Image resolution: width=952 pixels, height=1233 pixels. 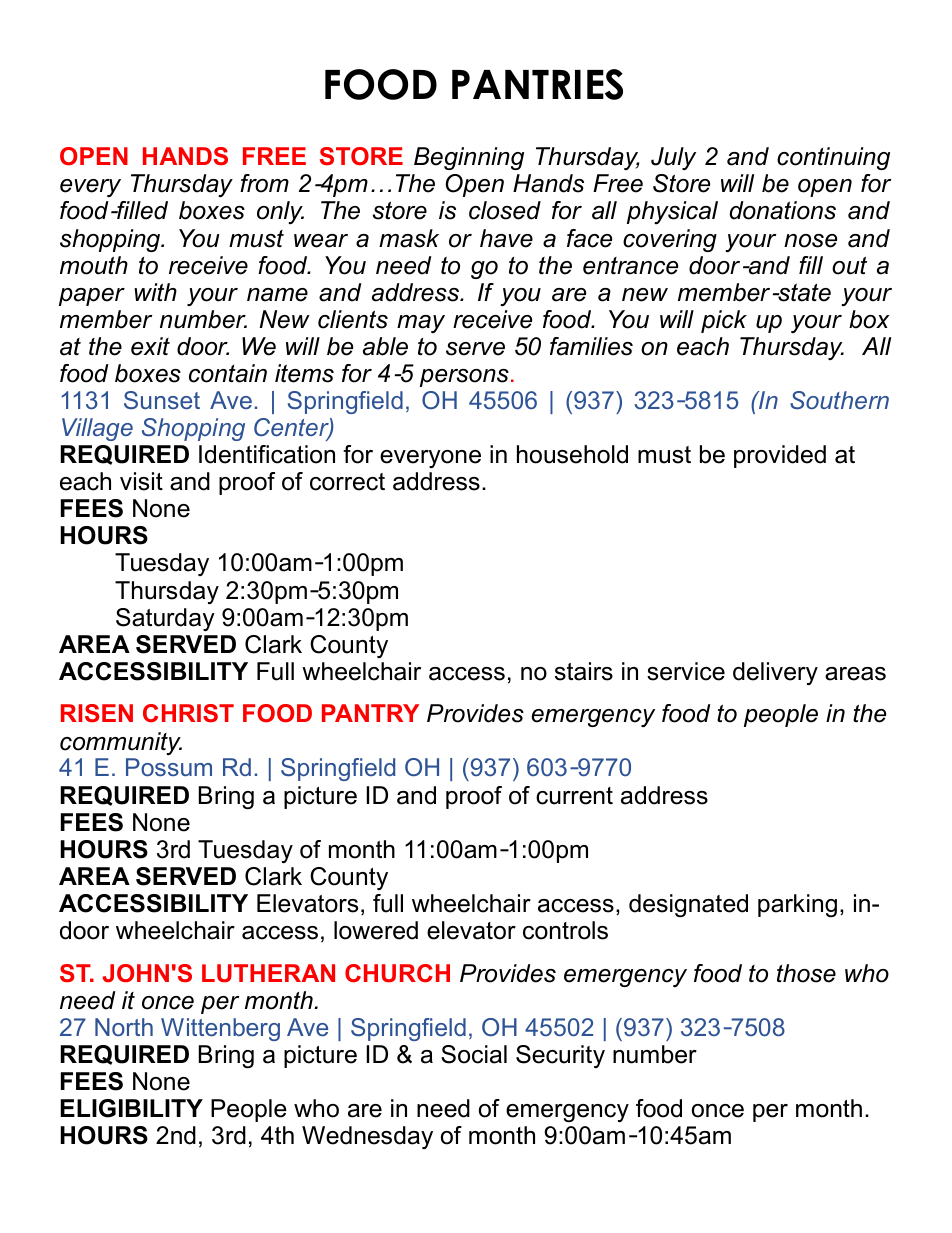 What do you see at coordinates (574, 796) in the document?
I see `current` at bounding box center [574, 796].
